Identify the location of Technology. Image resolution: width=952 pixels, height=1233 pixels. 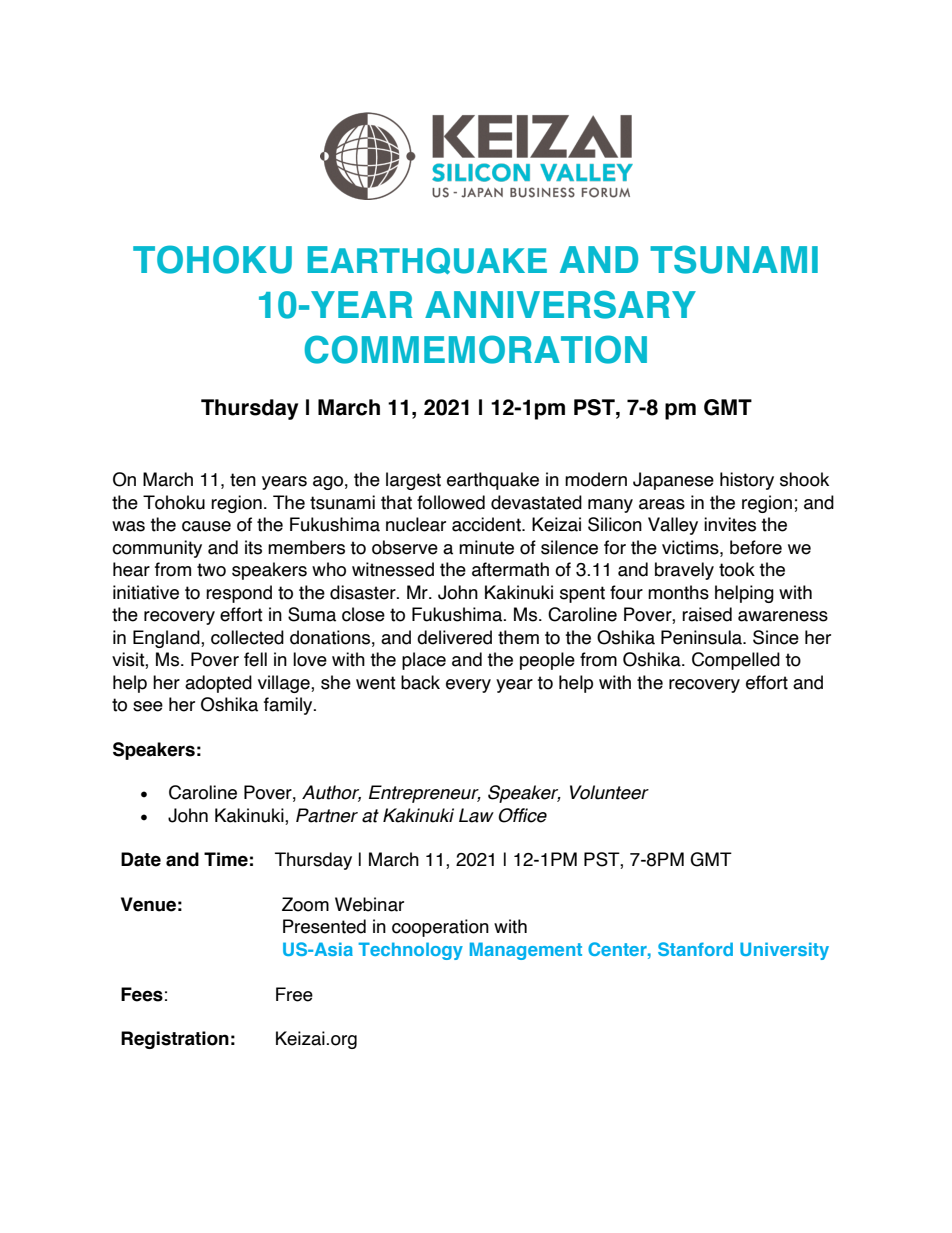
(410, 951).
